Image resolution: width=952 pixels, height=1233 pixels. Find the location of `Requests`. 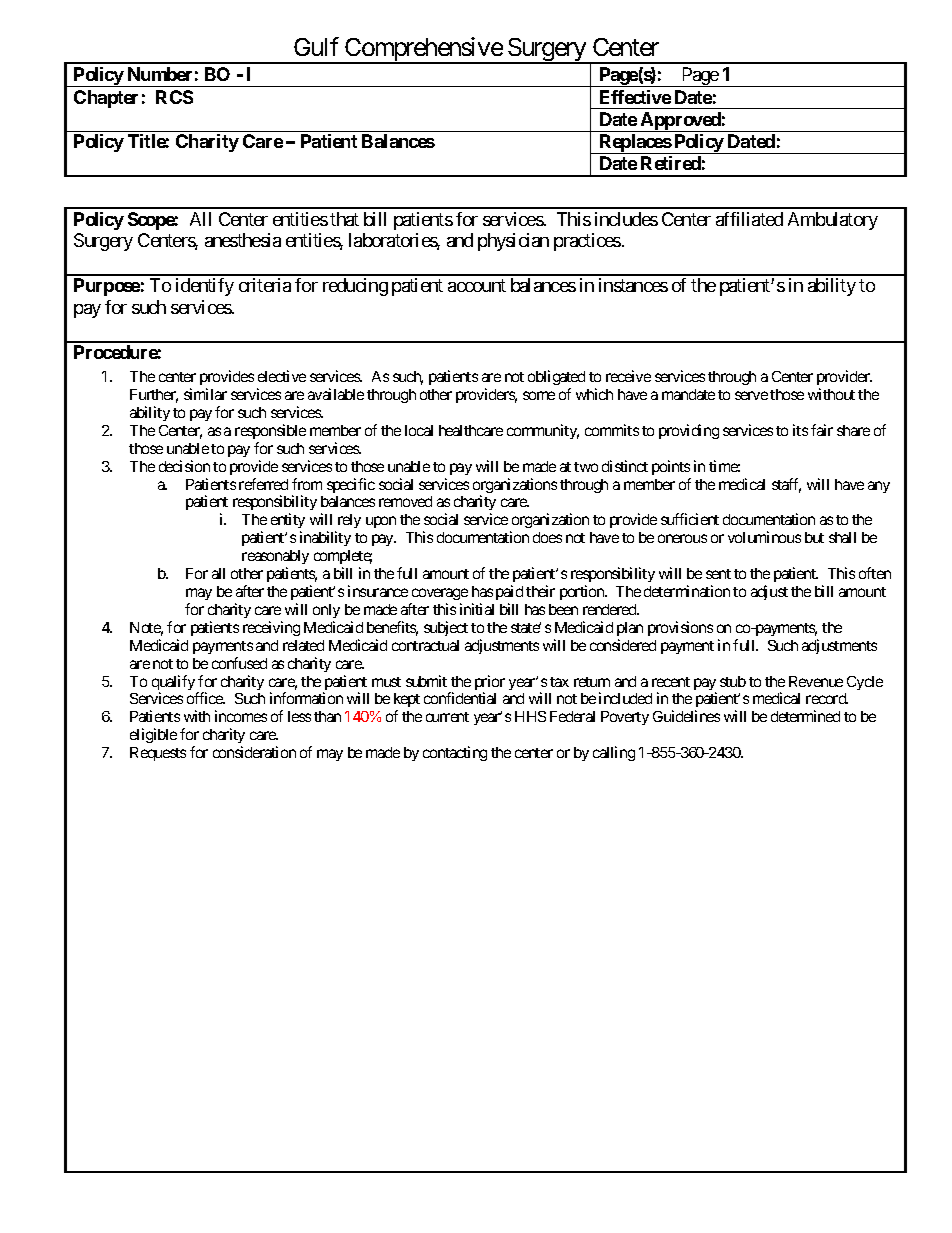

Requests is located at coordinates (158, 754).
